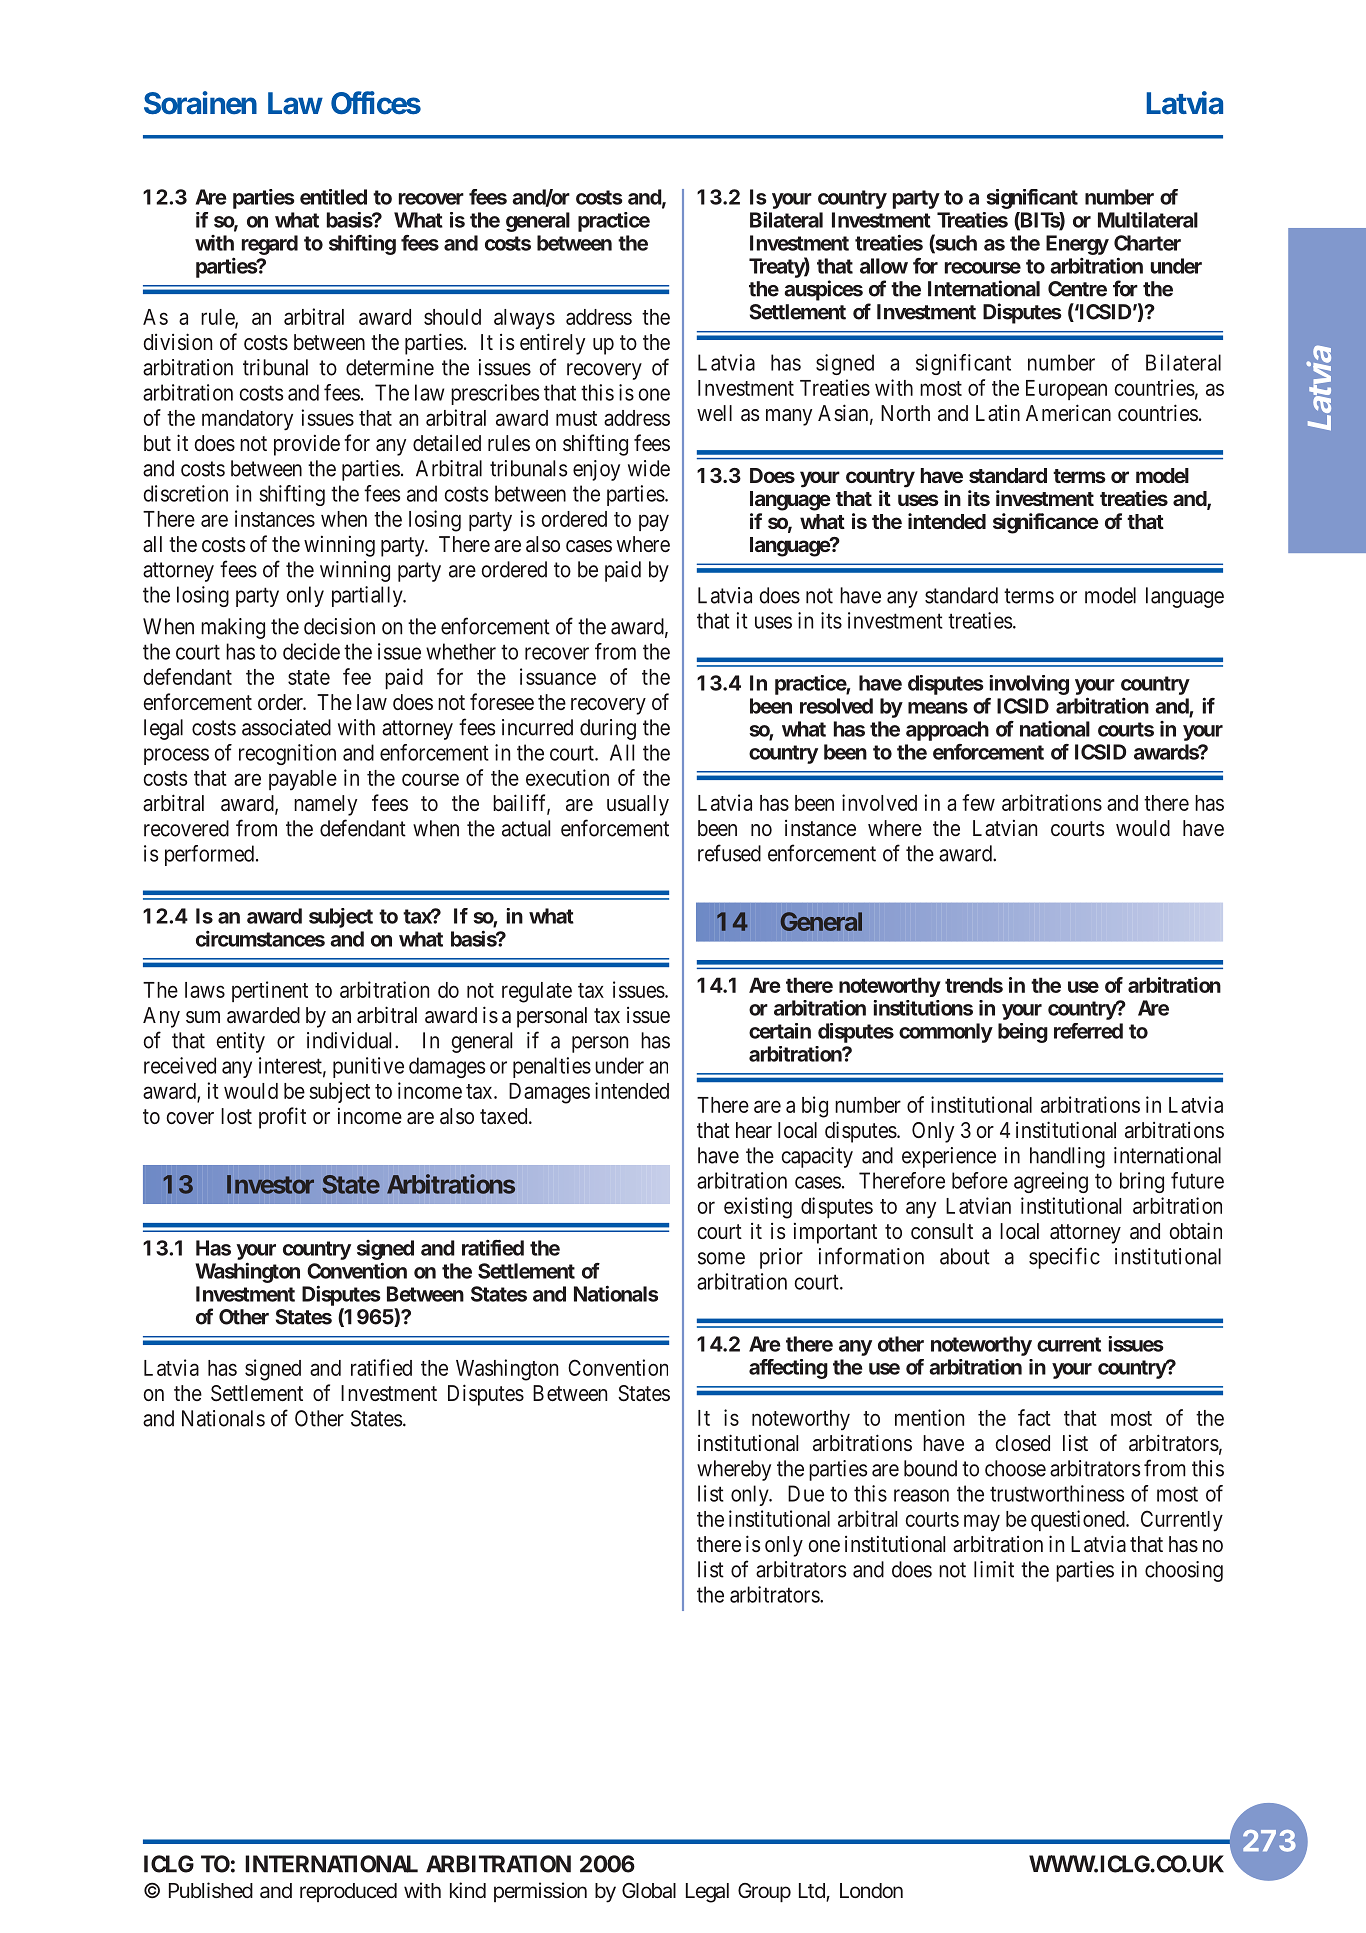  I want to click on associated, so click(286, 727).
